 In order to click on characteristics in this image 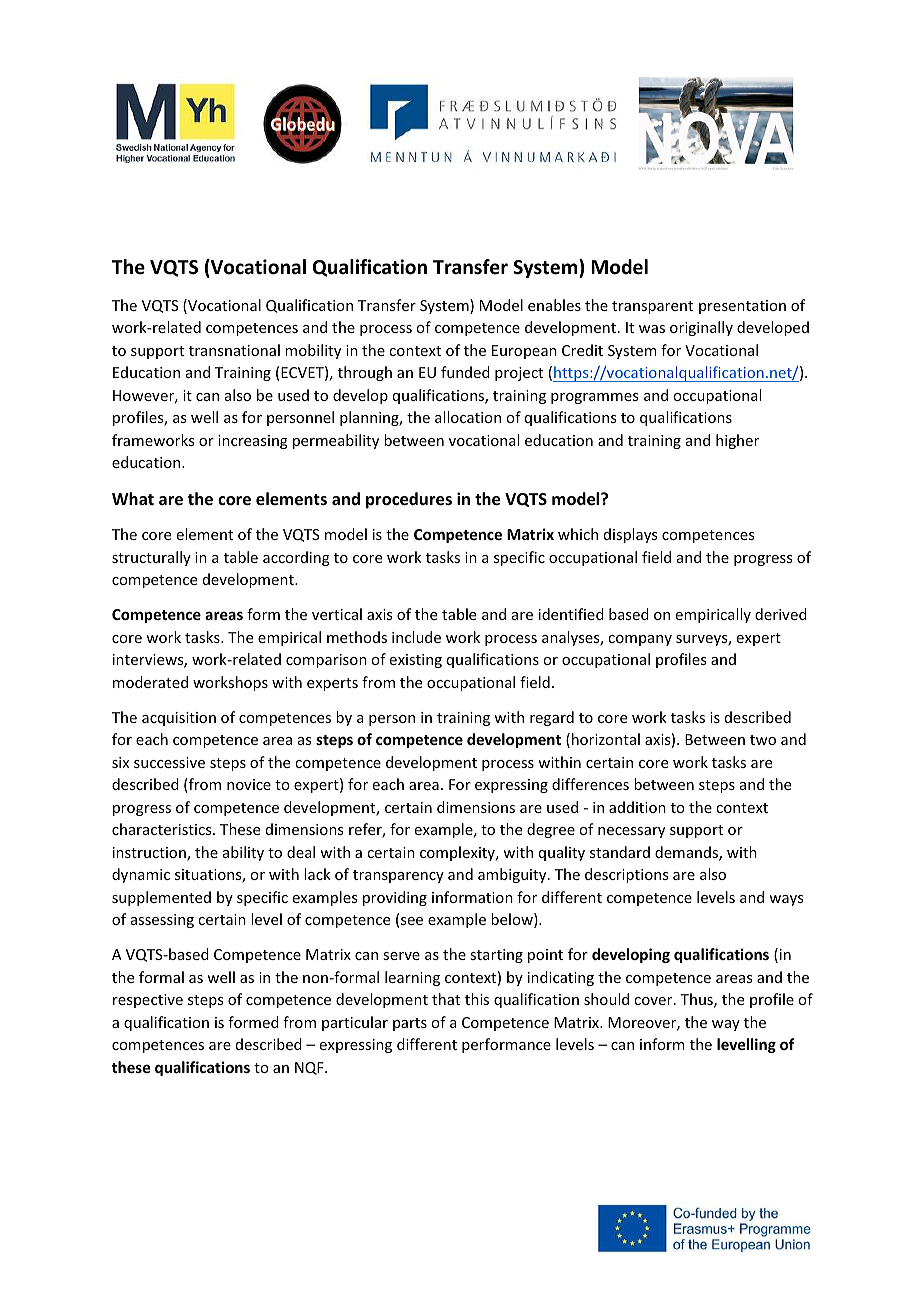, I will do `click(163, 829)`.
